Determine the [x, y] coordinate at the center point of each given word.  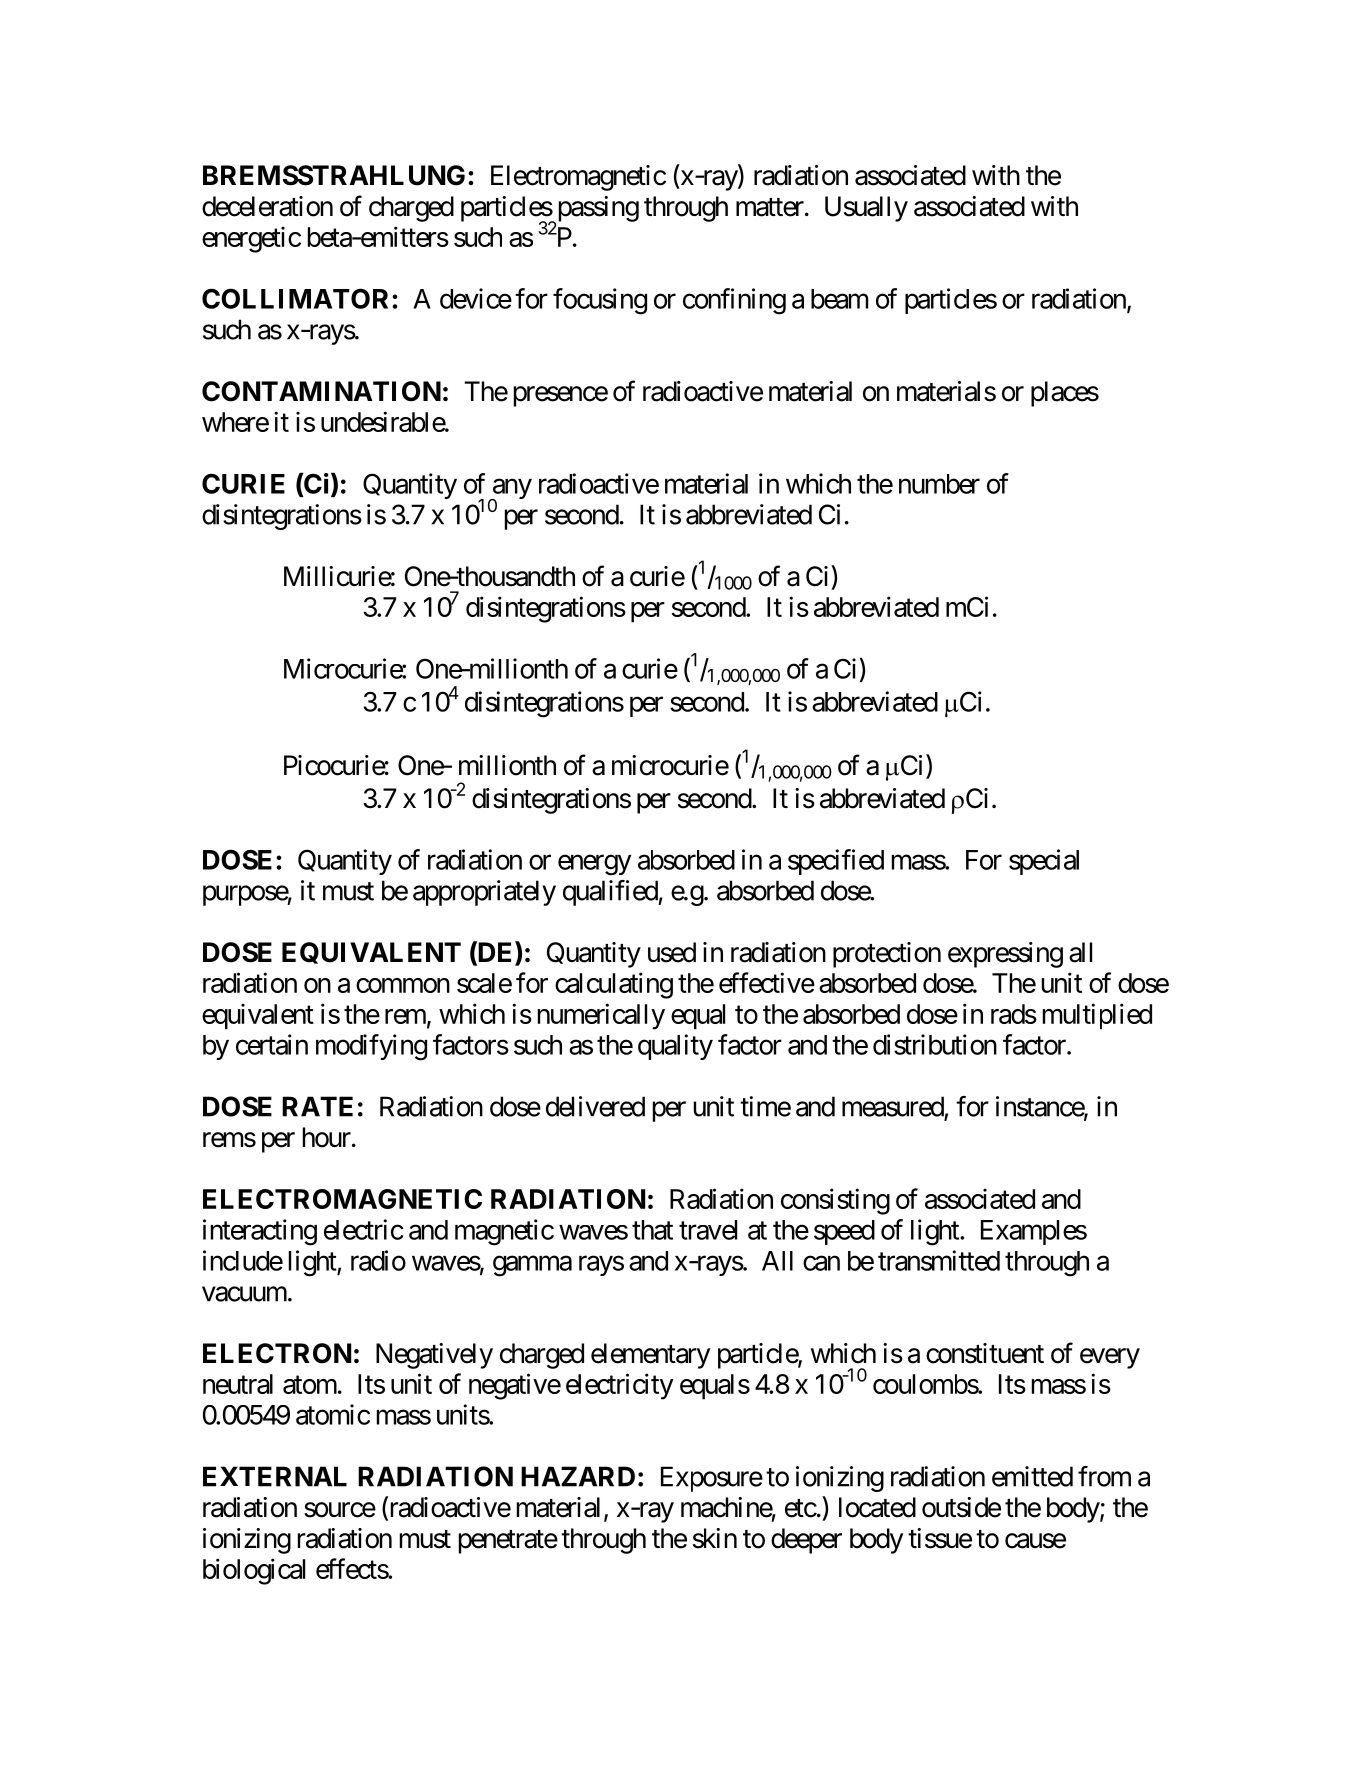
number [939, 484]
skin [715, 1538]
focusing [600, 301]
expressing [1005, 955]
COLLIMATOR [297, 298]
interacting [260, 1232]
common [403, 985]
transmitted [939, 1260]
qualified [611, 893]
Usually [866, 209]
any [511, 490]
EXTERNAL [275, 1476]
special [1044, 862]
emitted [1032, 1476]
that [652, 1230]
